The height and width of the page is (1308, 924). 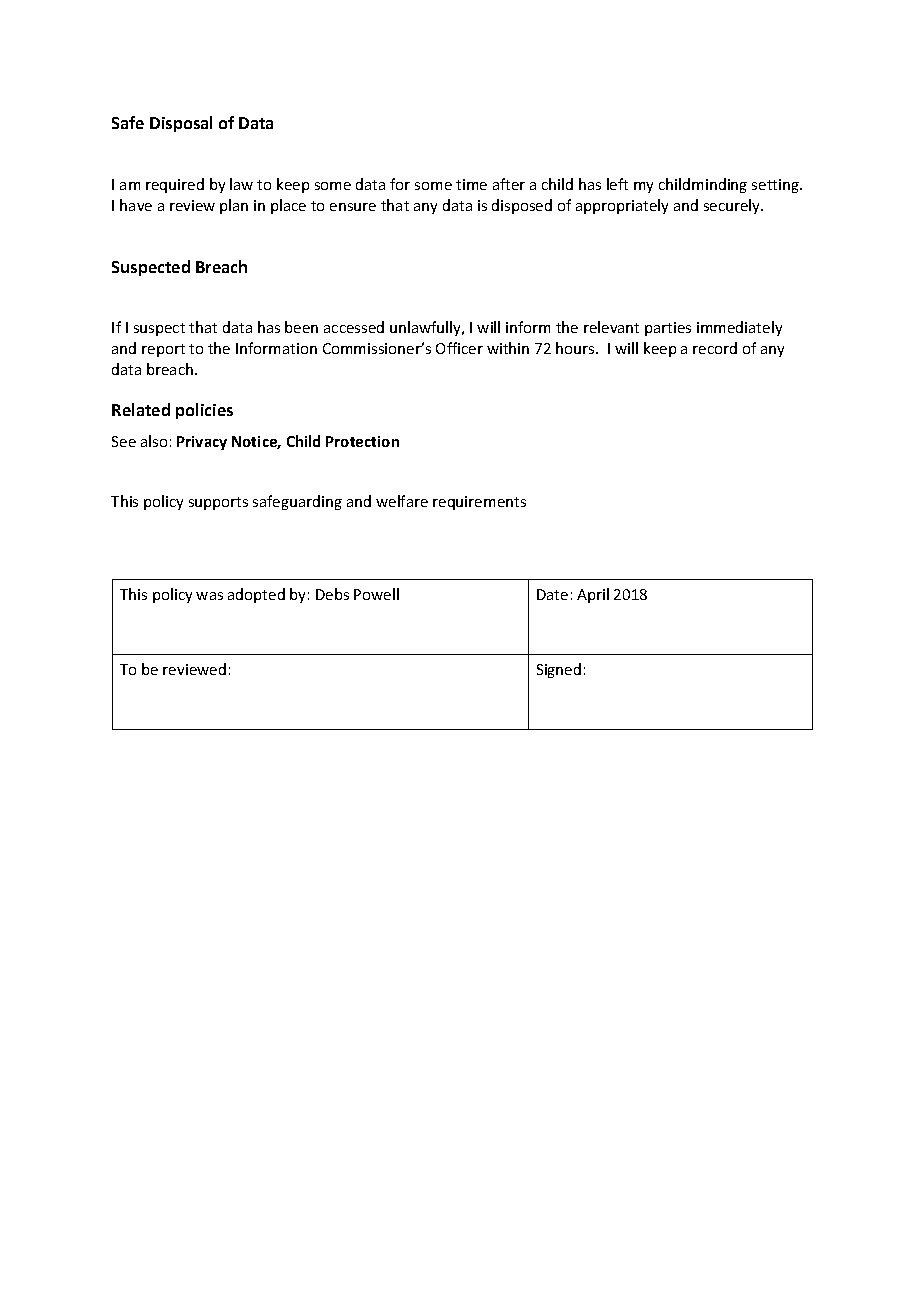 I want to click on requirements, so click(x=479, y=503).
